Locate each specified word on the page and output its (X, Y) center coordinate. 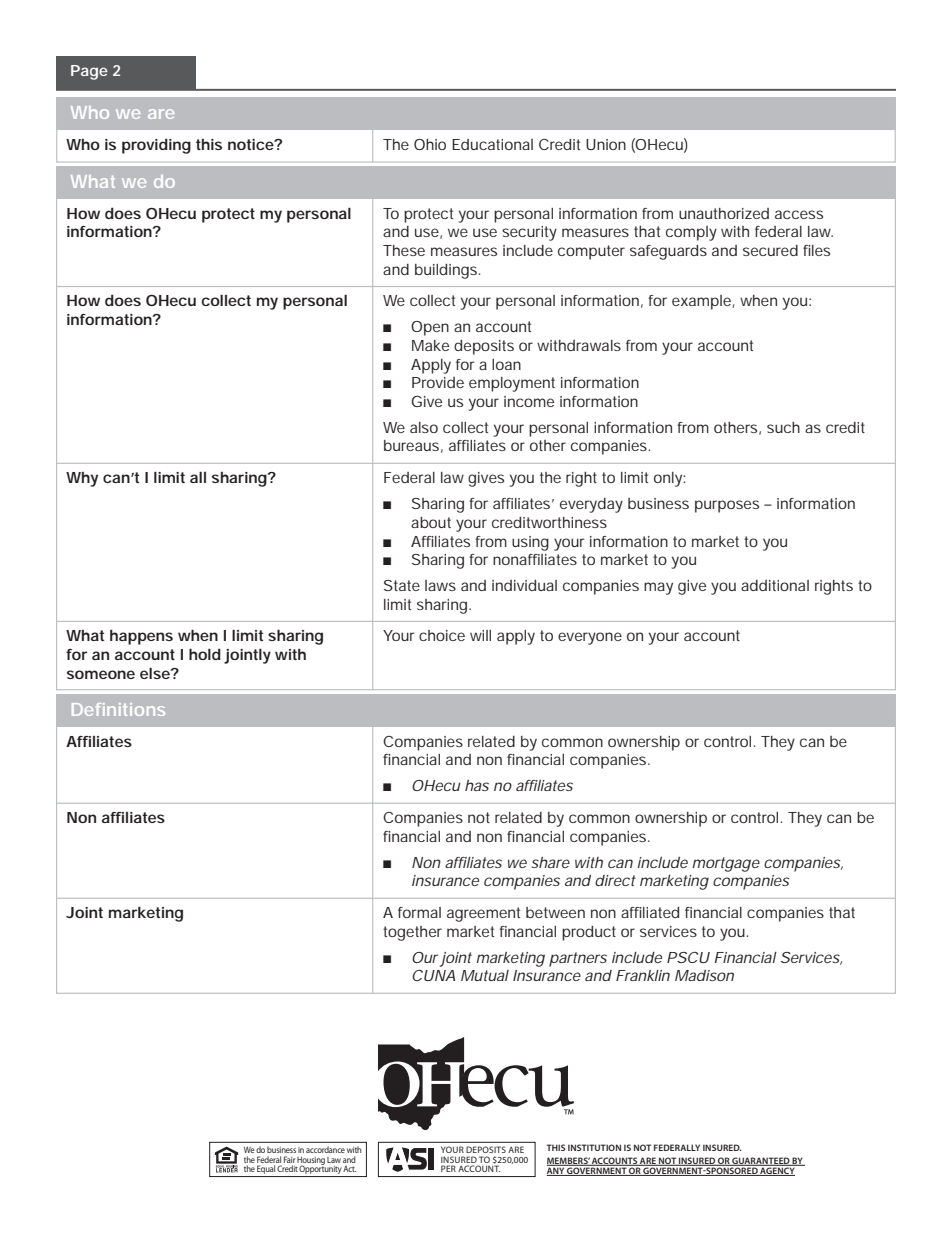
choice (442, 635)
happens (141, 637)
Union (606, 144)
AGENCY (777, 1171)
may (658, 588)
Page (89, 72)
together (412, 933)
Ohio (430, 144)
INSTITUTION (594, 1147)
